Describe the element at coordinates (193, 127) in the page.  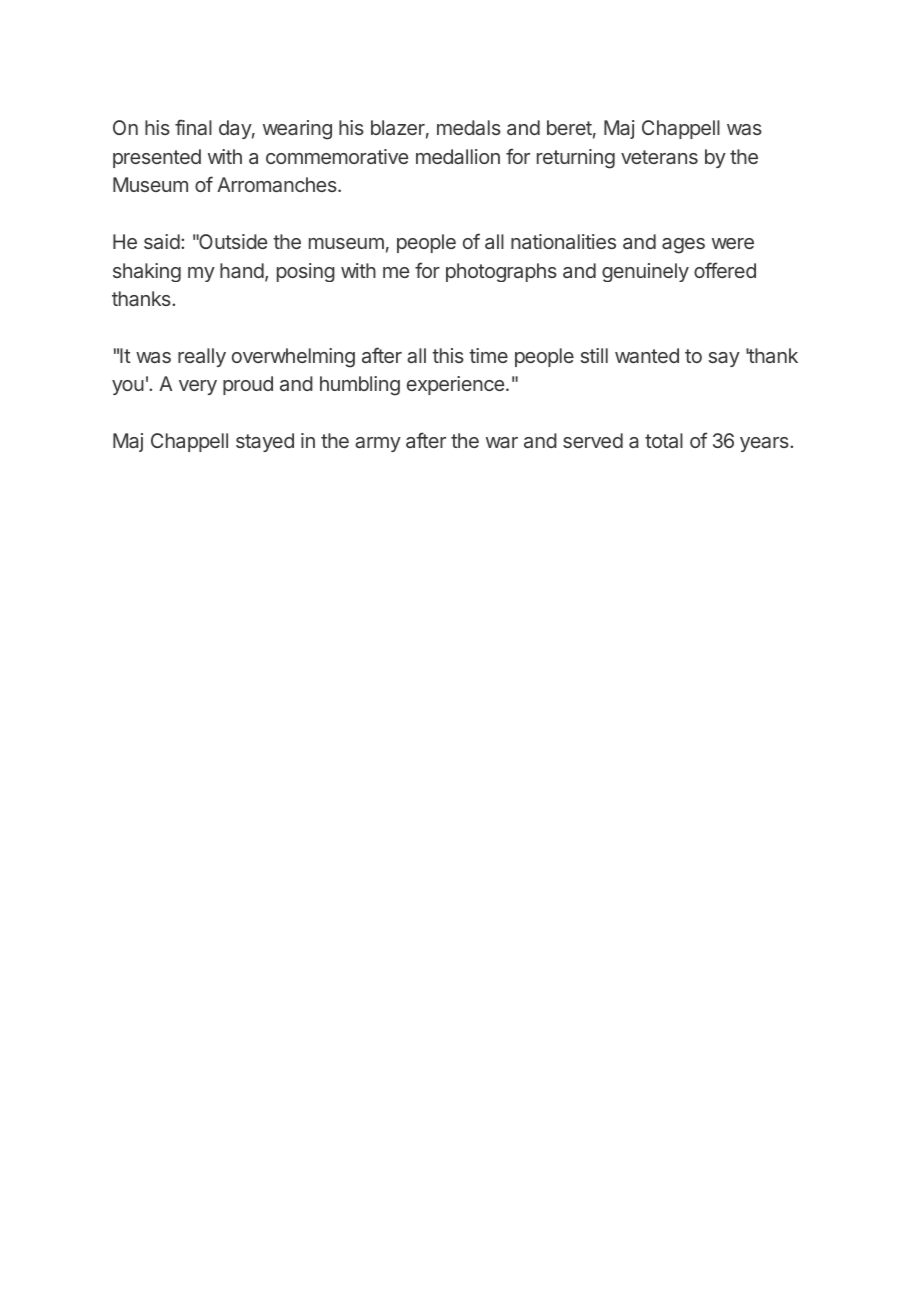
I see `final` at that location.
